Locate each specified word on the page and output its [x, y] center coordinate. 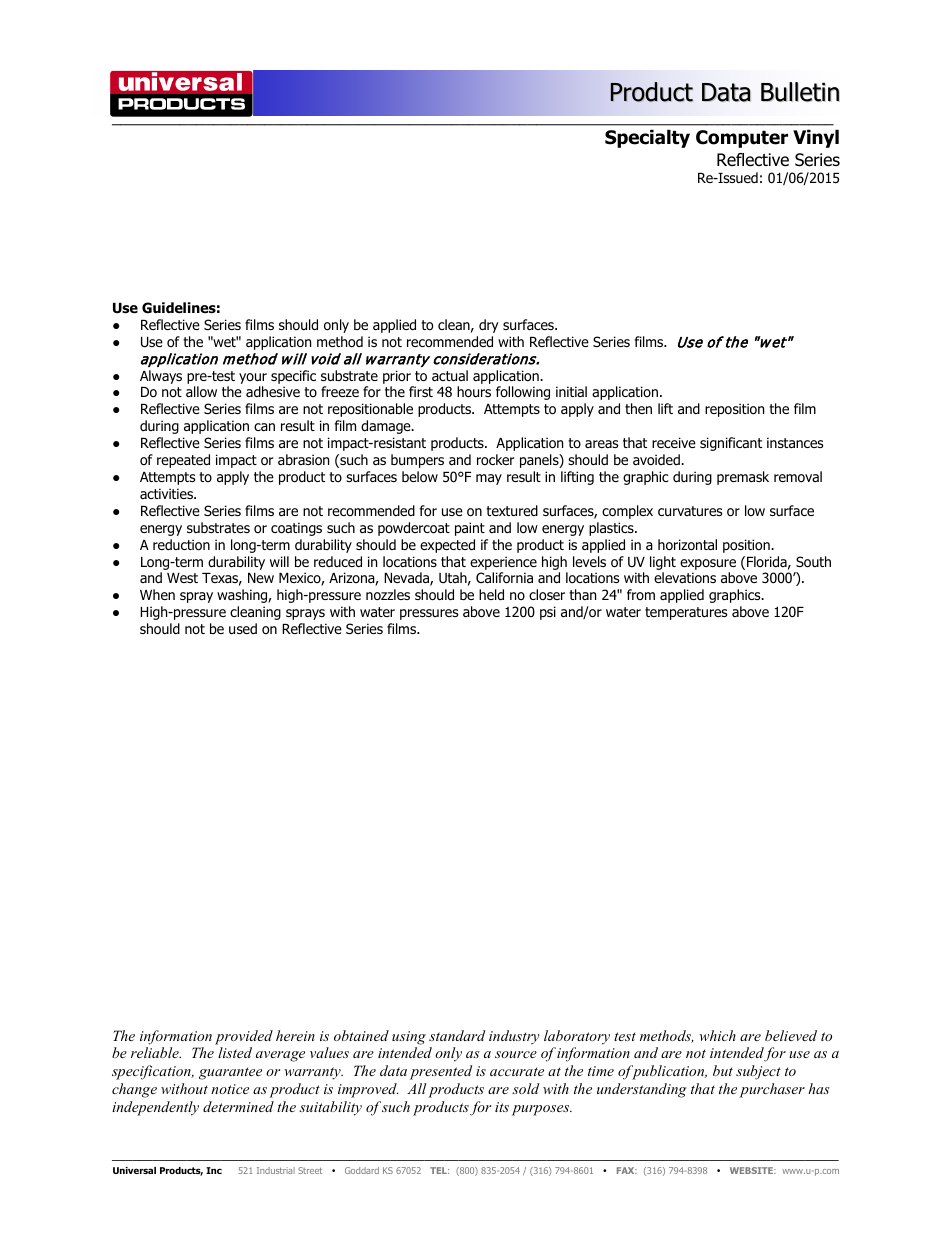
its [502, 1107]
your [253, 378]
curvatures [690, 511]
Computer [742, 139]
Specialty [647, 138]
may [489, 479]
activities [167, 493]
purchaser [772, 1090]
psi [548, 613]
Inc [214, 1170]
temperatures [686, 613]
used [243, 628]
